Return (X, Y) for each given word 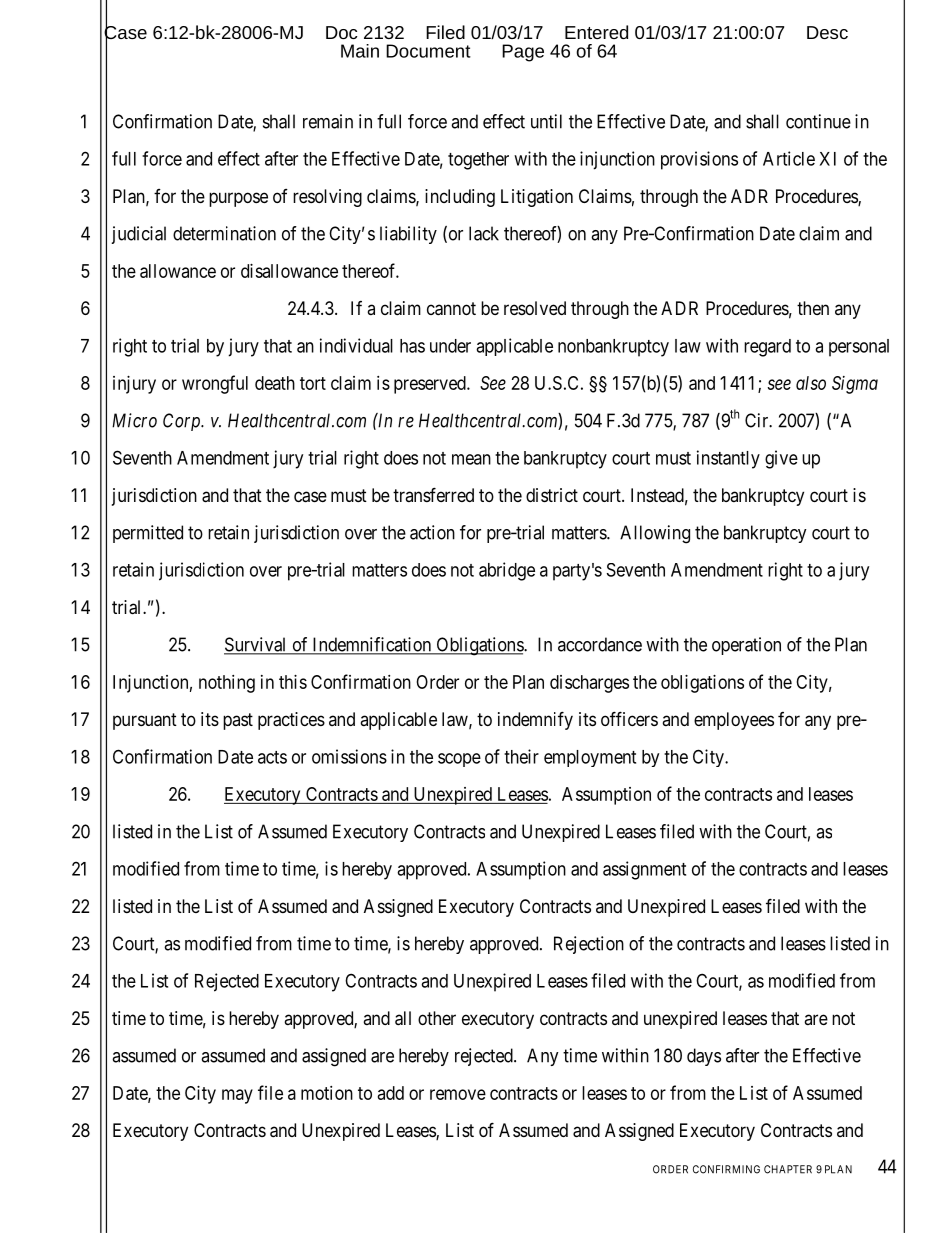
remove (458, 1094)
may (237, 1096)
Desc (827, 32)
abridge (507, 571)
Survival (256, 645)
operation (746, 646)
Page (523, 53)
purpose (238, 199)
